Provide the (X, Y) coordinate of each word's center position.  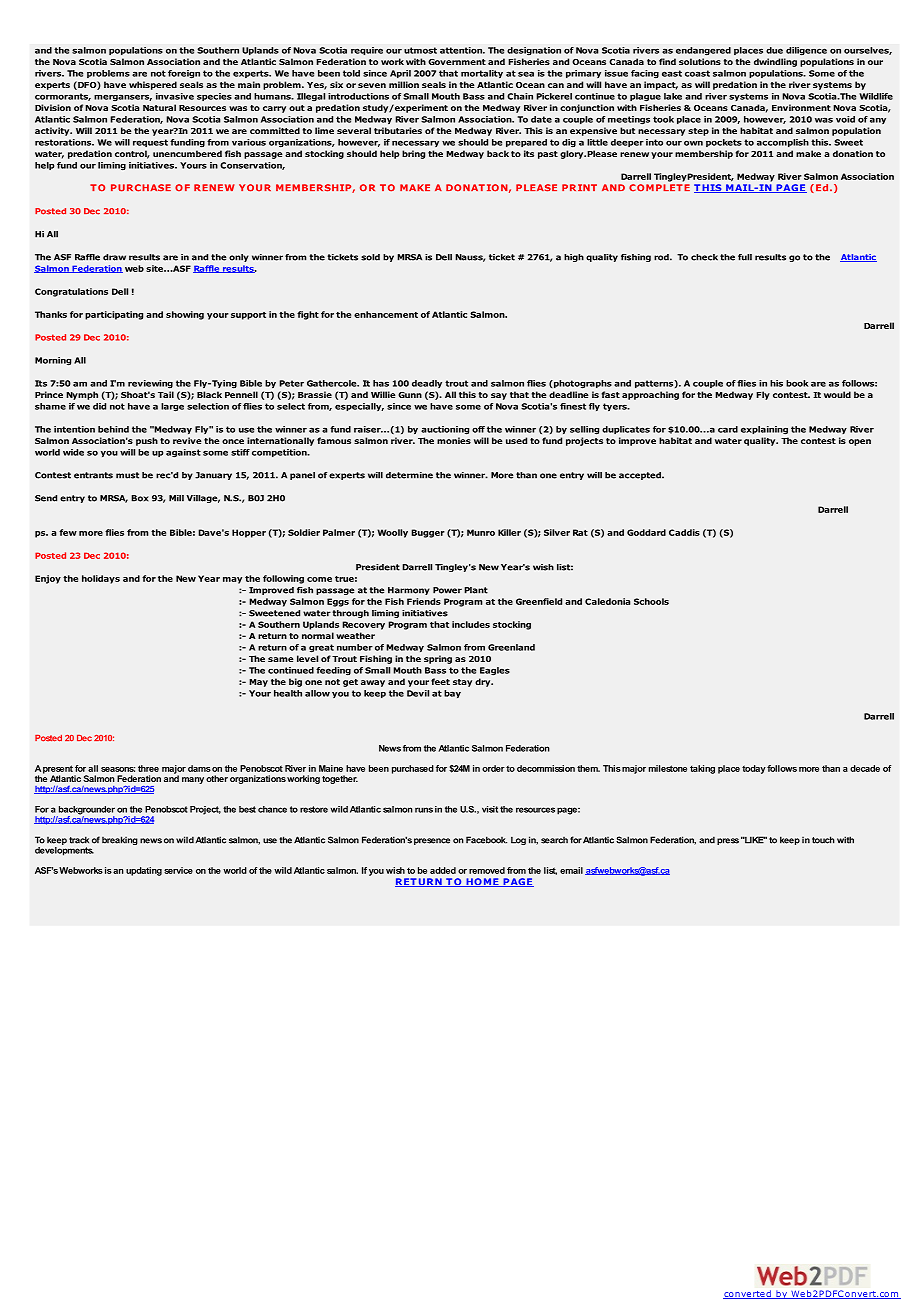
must (127, 475)
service (178, 870)
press (728, 841)
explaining (764, 430)
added (443, 870)
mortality (482, 74)
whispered (153, 85)
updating (144, 871)
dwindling (775, 62)
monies (454, 440)
